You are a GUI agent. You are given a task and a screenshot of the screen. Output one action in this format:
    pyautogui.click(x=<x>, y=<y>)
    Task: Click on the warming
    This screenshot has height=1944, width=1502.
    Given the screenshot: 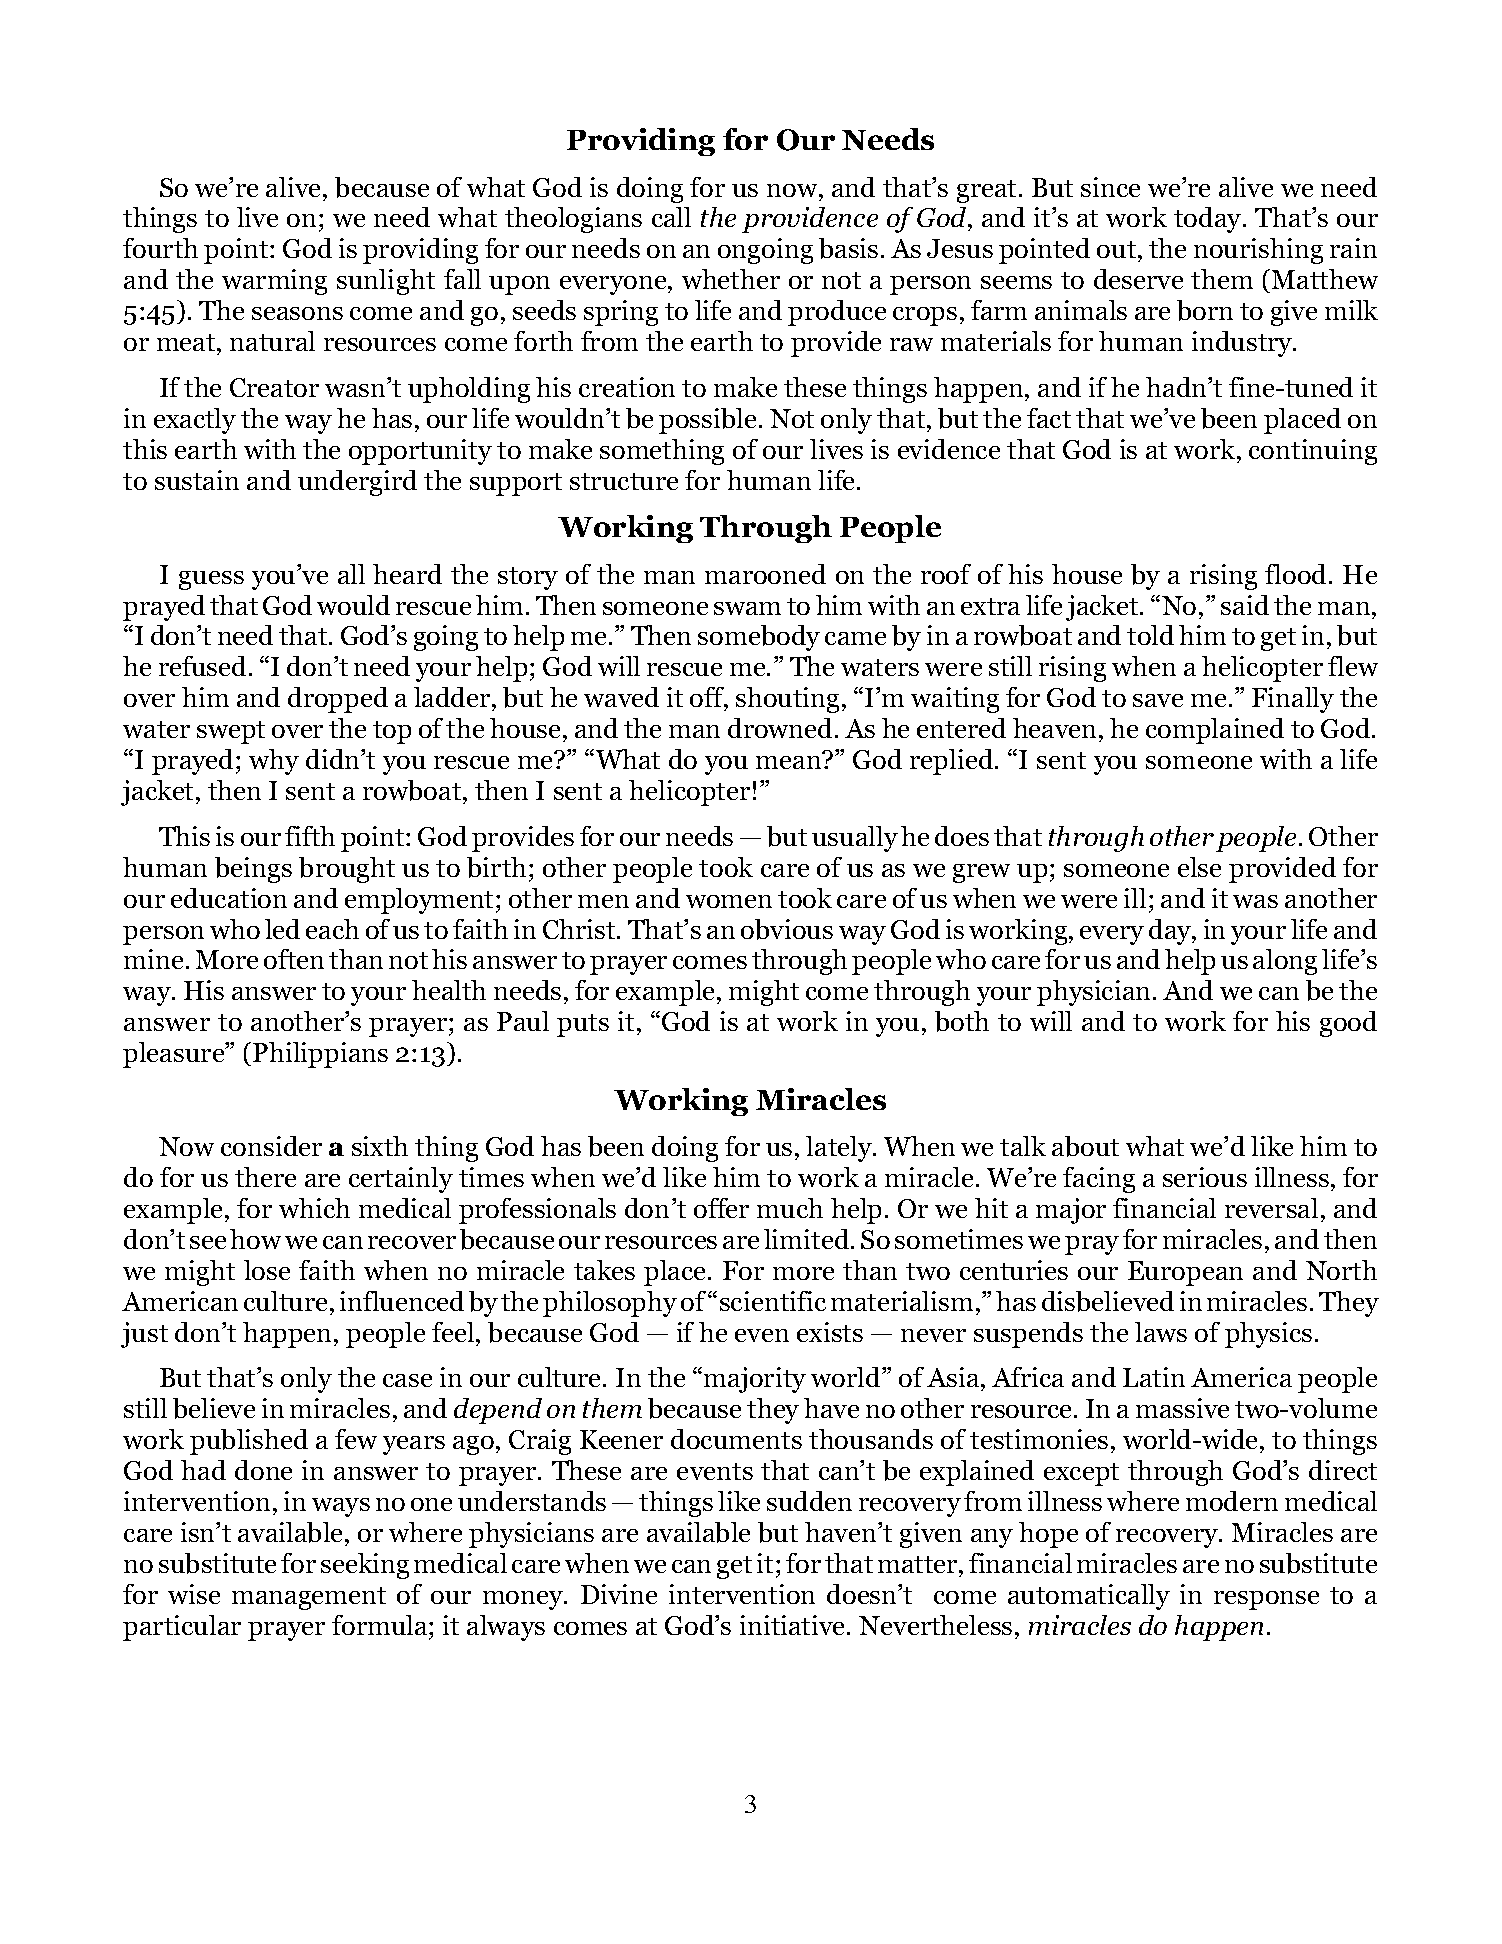 What is the action you would take?
    pyautogui.click(x=274, y=282)
